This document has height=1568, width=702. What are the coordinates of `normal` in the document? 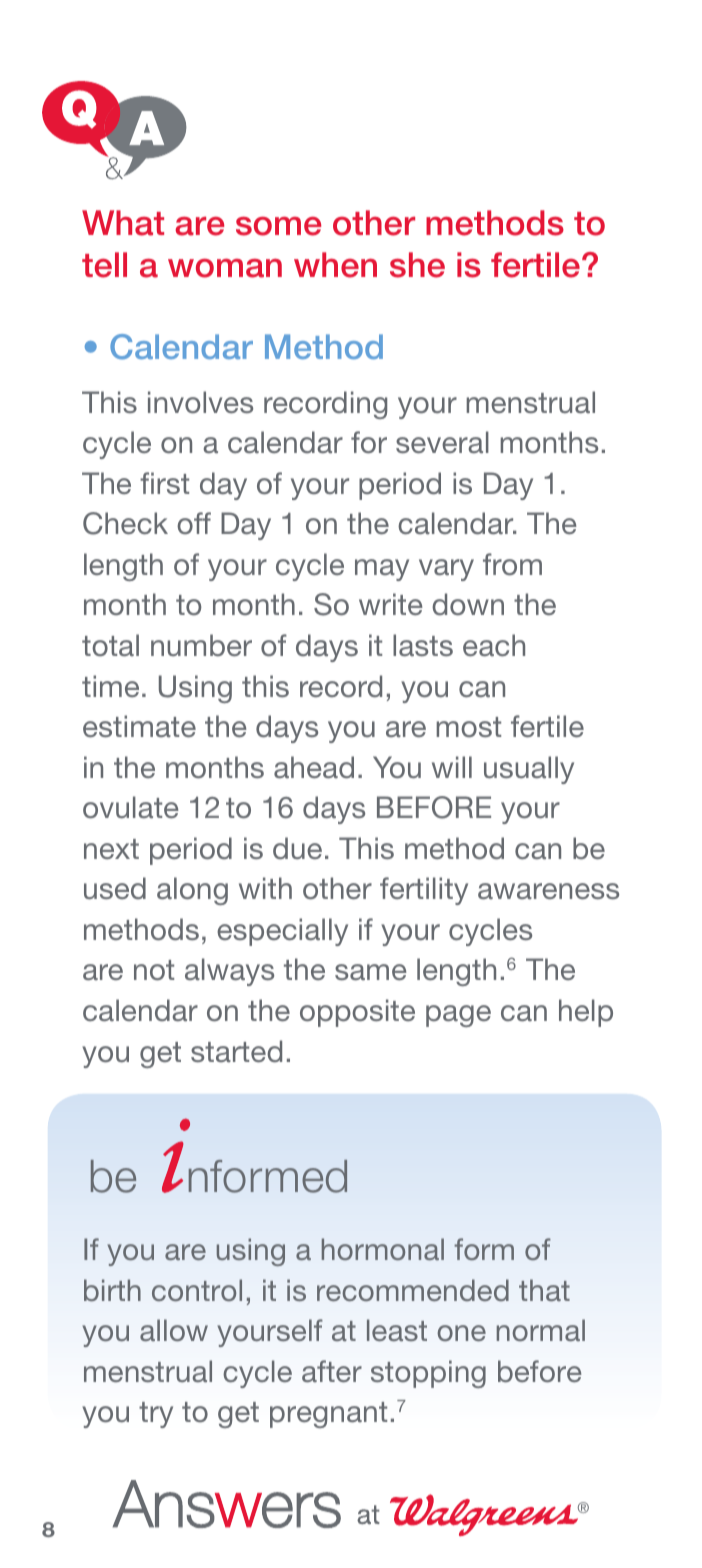 It's located at (541, 1330).
